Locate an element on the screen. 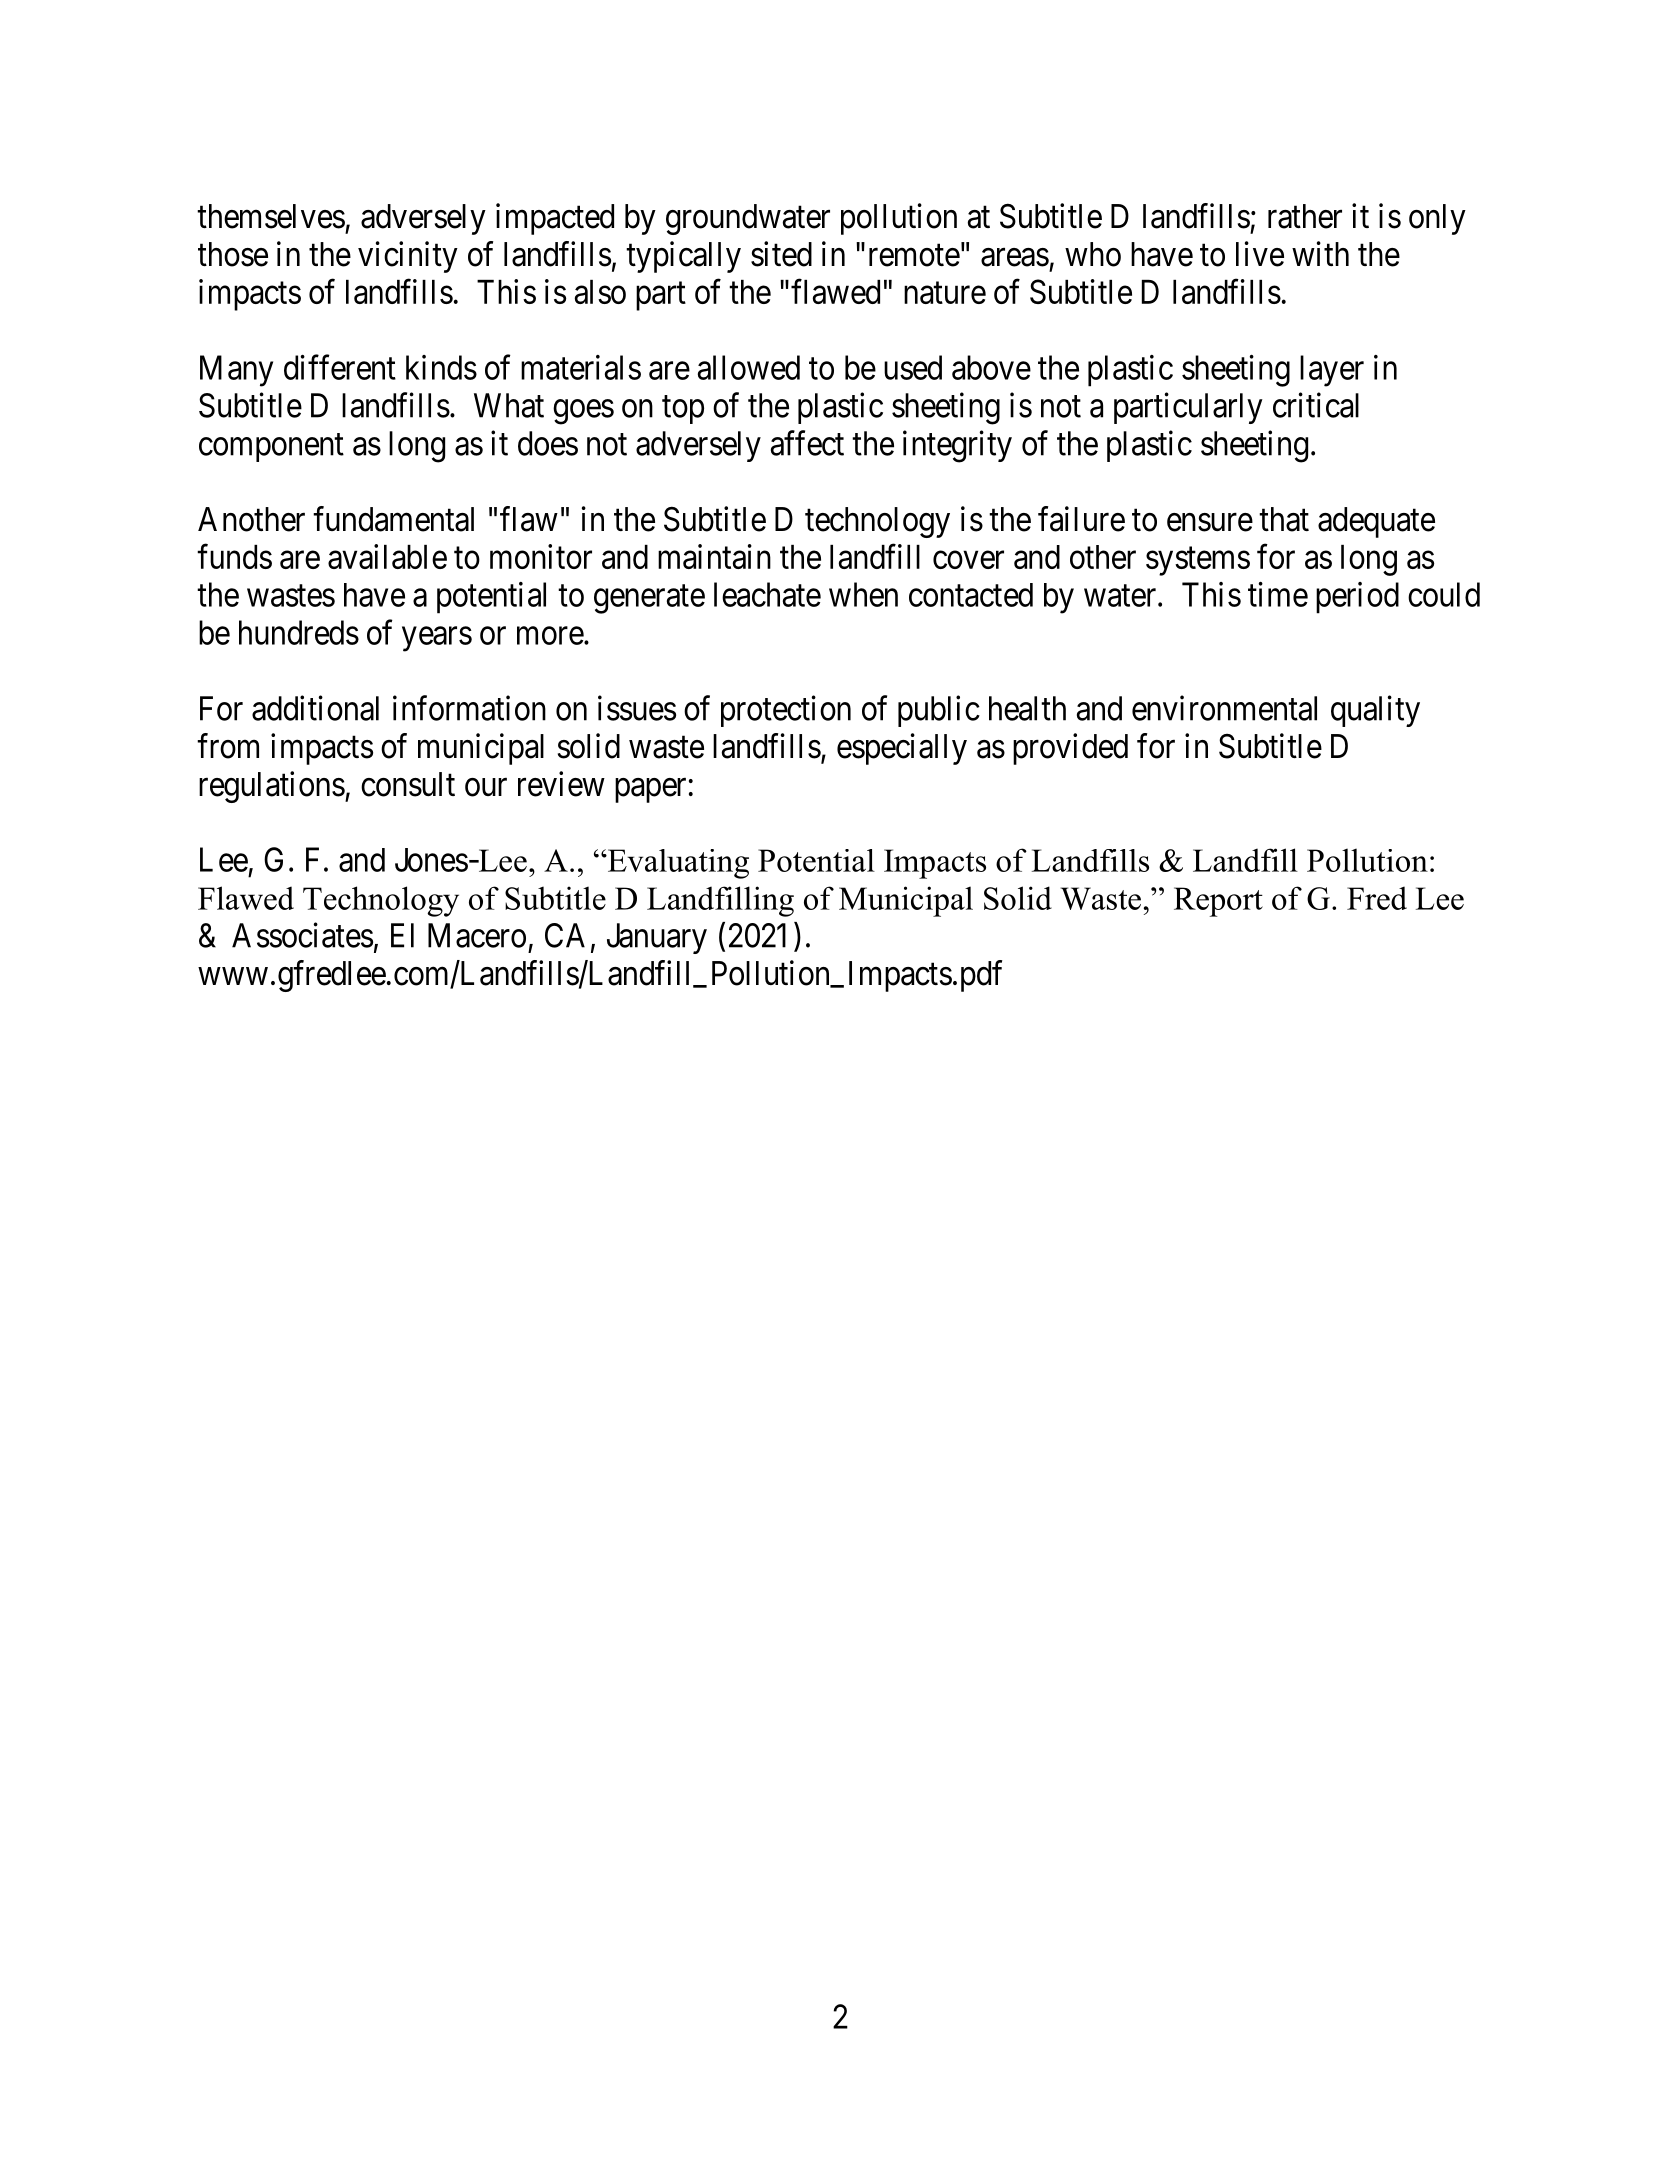 This screenshot has width=1679, height=2172. component is located at coordinates (271, 448).
